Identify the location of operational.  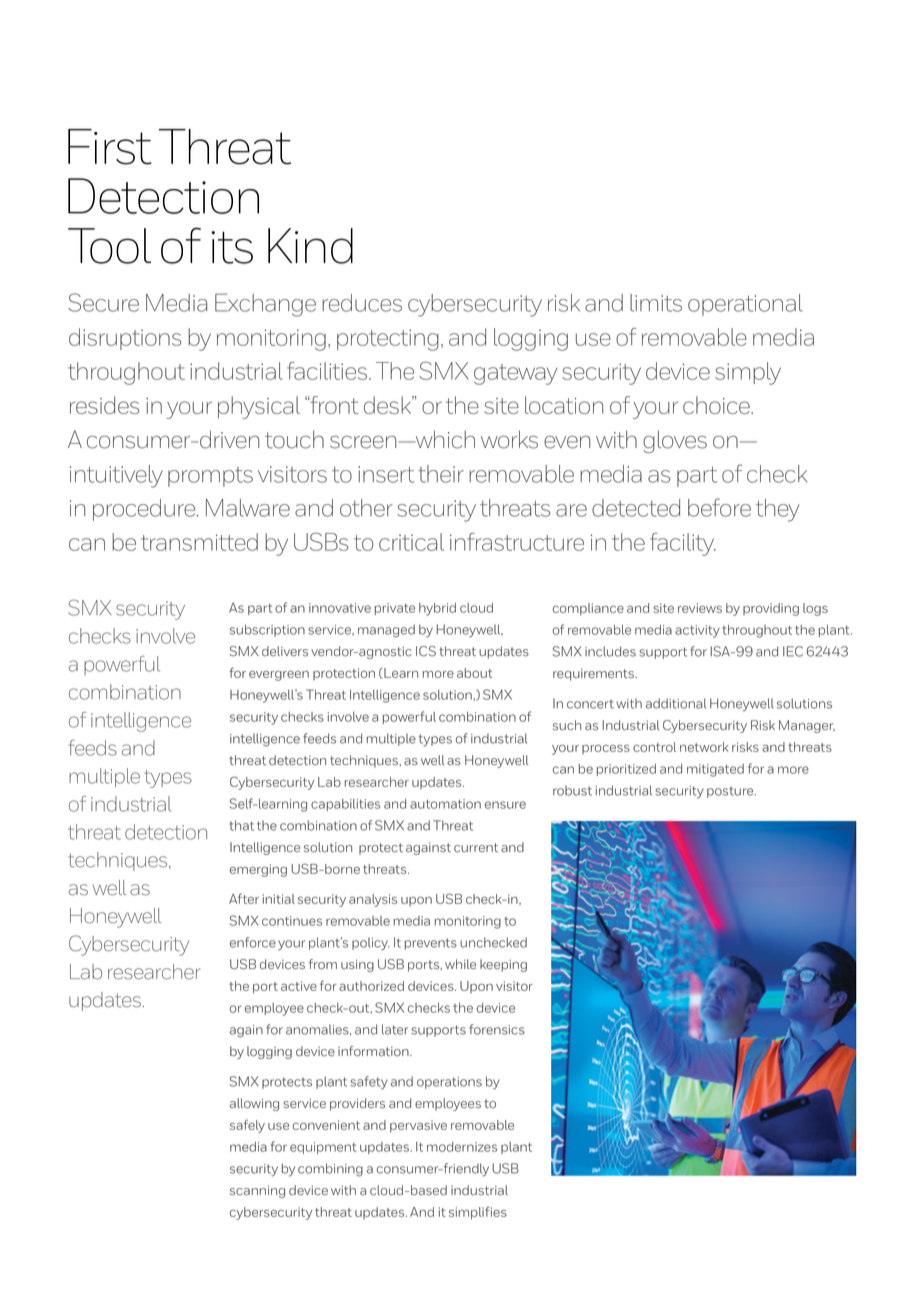
(745, 305).
